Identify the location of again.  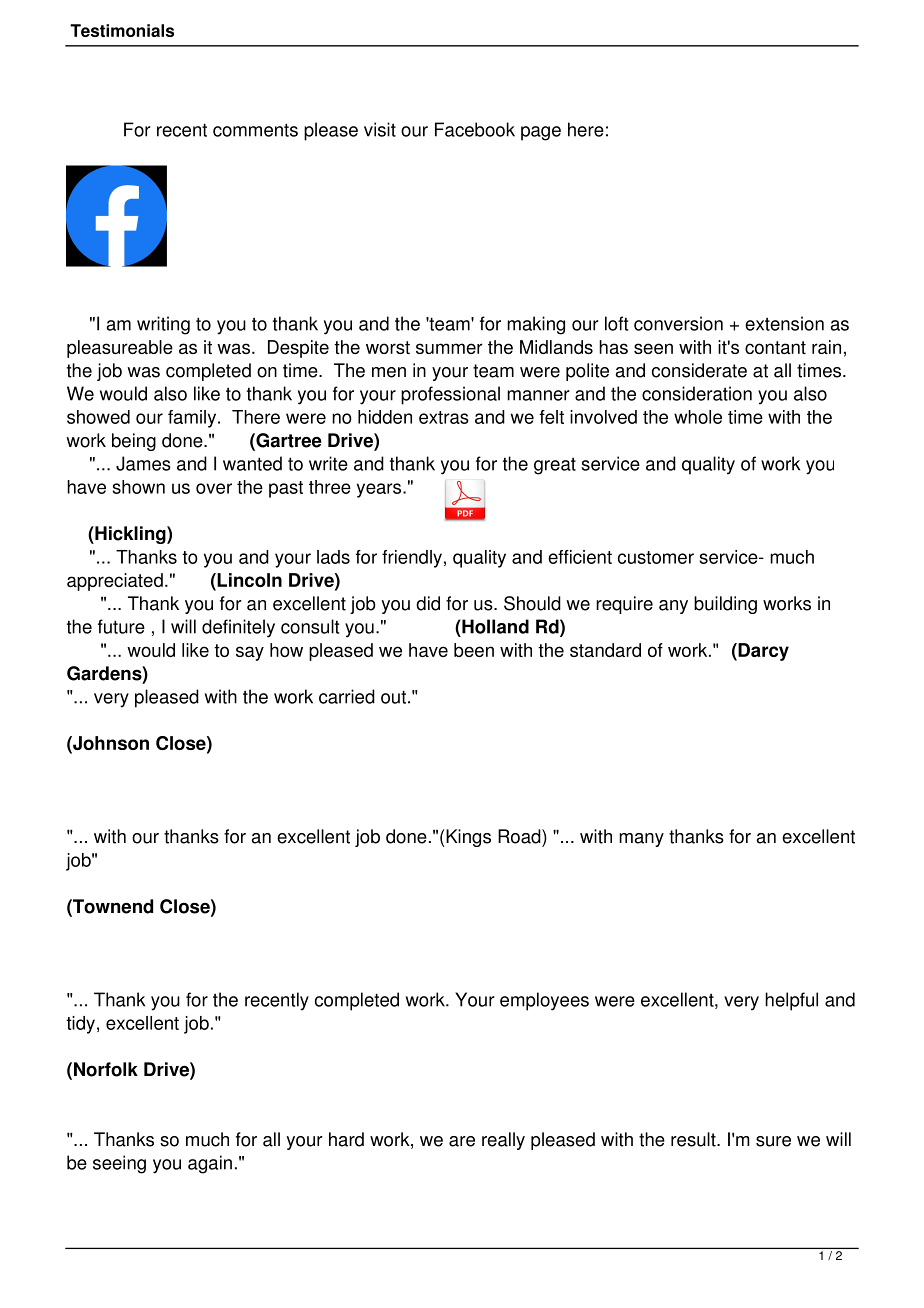
(210, 1164).
